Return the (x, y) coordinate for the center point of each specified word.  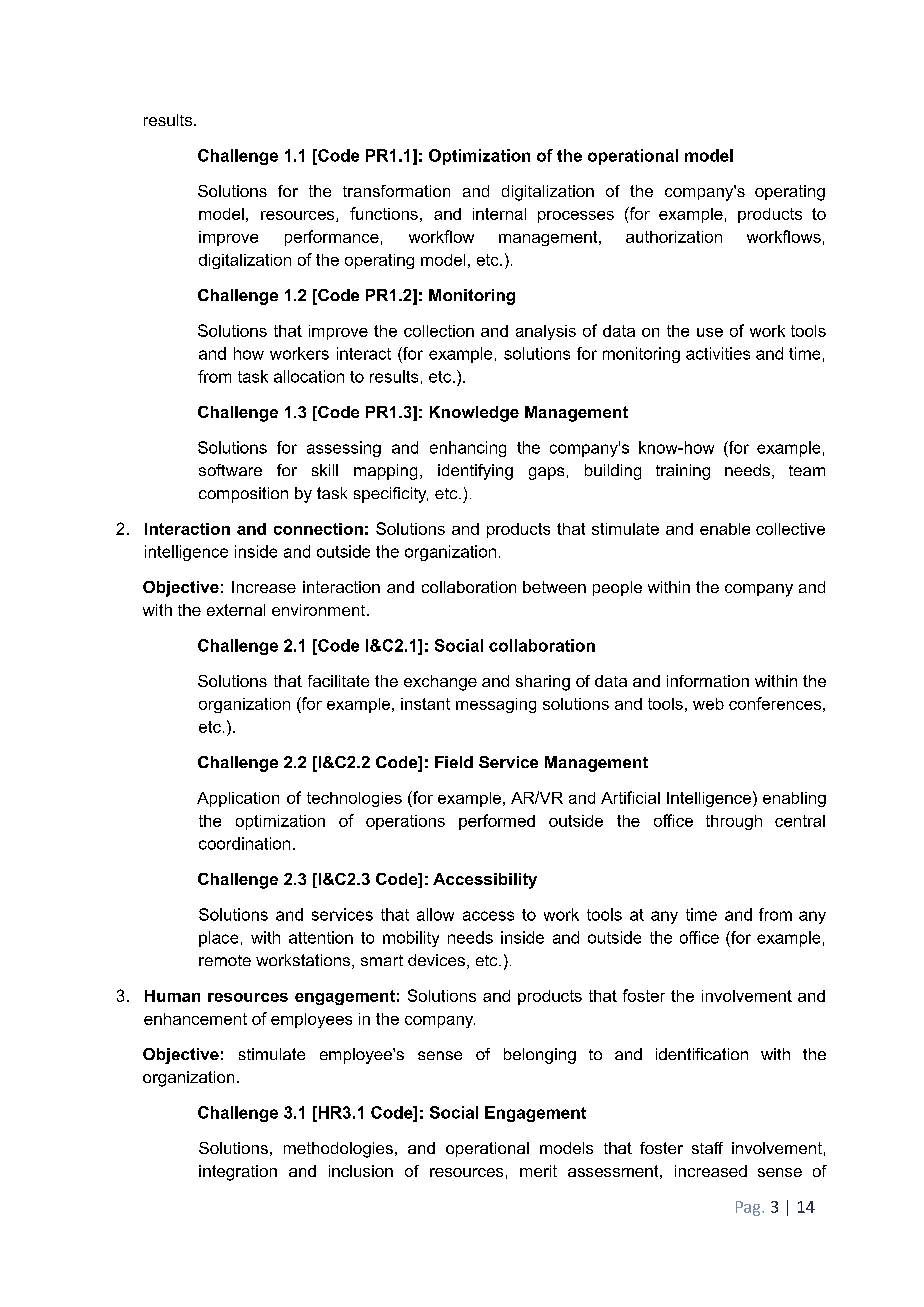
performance (332, 238)
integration (238, 1173)
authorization (674, 237)
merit (538, 1171)
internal (499, 214)
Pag (749, 1208)
